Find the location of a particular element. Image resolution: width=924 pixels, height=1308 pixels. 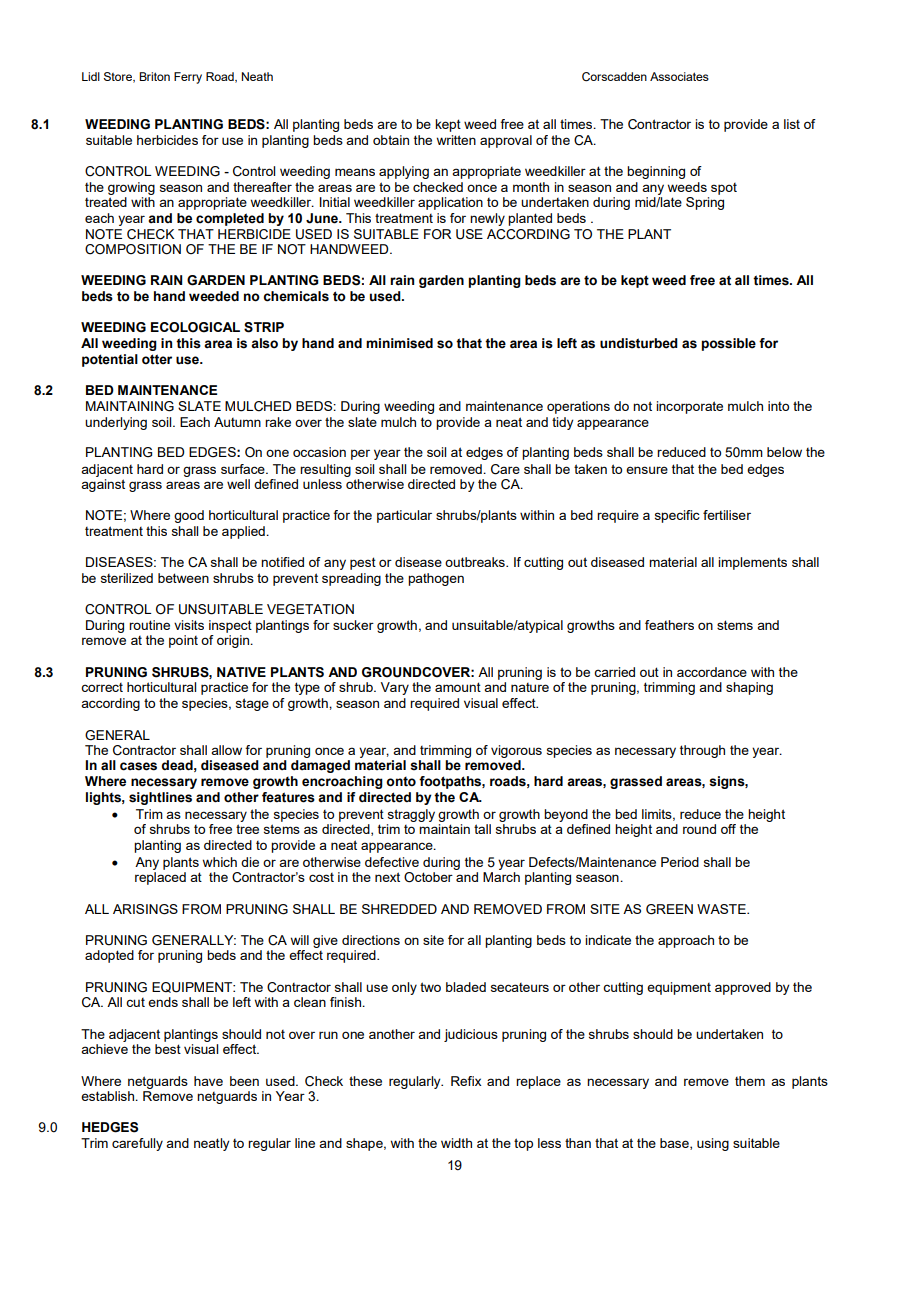

have is located at coordinates (208, 1081).
